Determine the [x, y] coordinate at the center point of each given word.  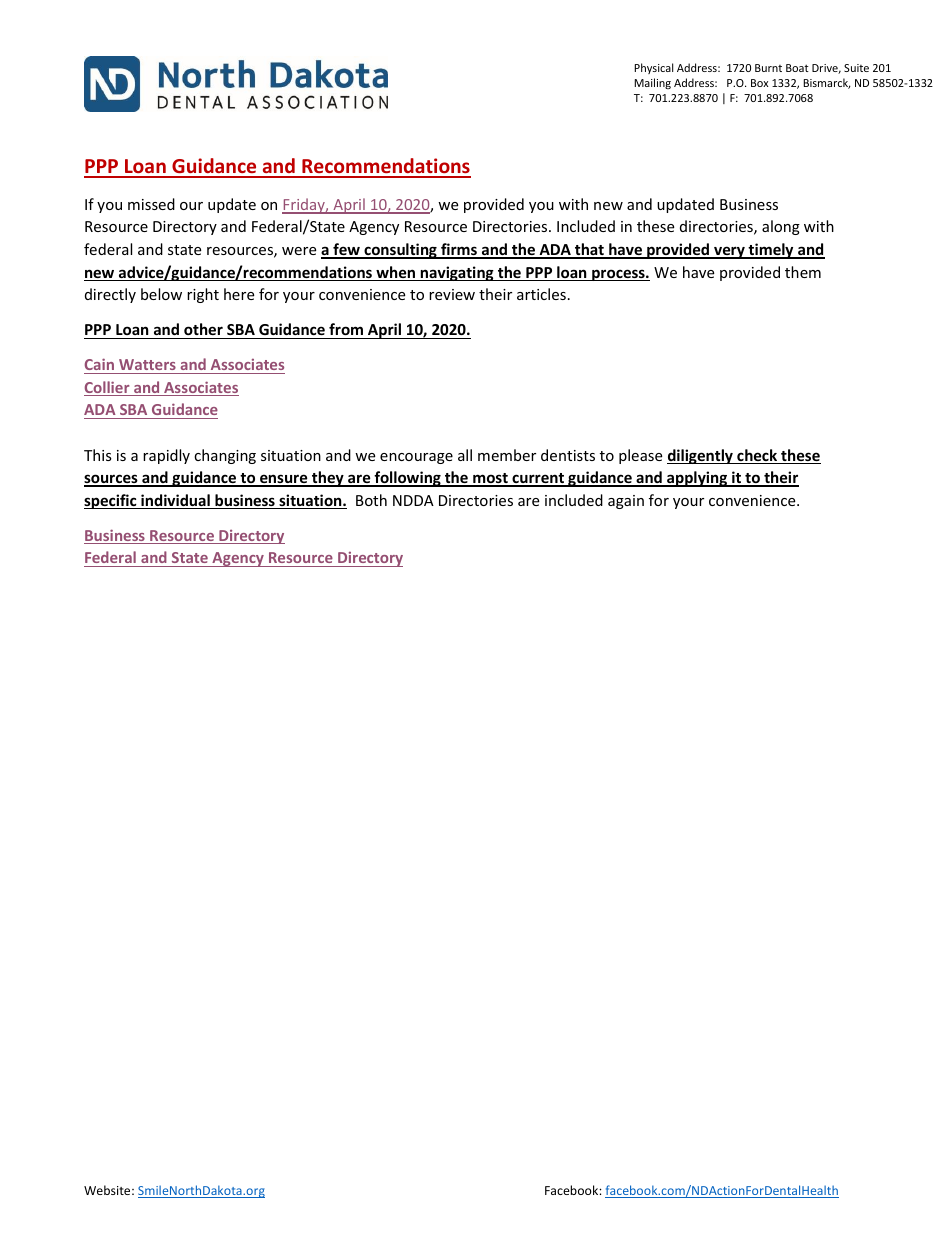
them [803, 272]
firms [459, 250]
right [203, 295]
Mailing [652, 83]
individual [175, 501]
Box [759, 83]
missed [151, 204]
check [757, 456]
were [299, 251]
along [781, 227]
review [452, 294]
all [465, 455]
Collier [108, 388]
